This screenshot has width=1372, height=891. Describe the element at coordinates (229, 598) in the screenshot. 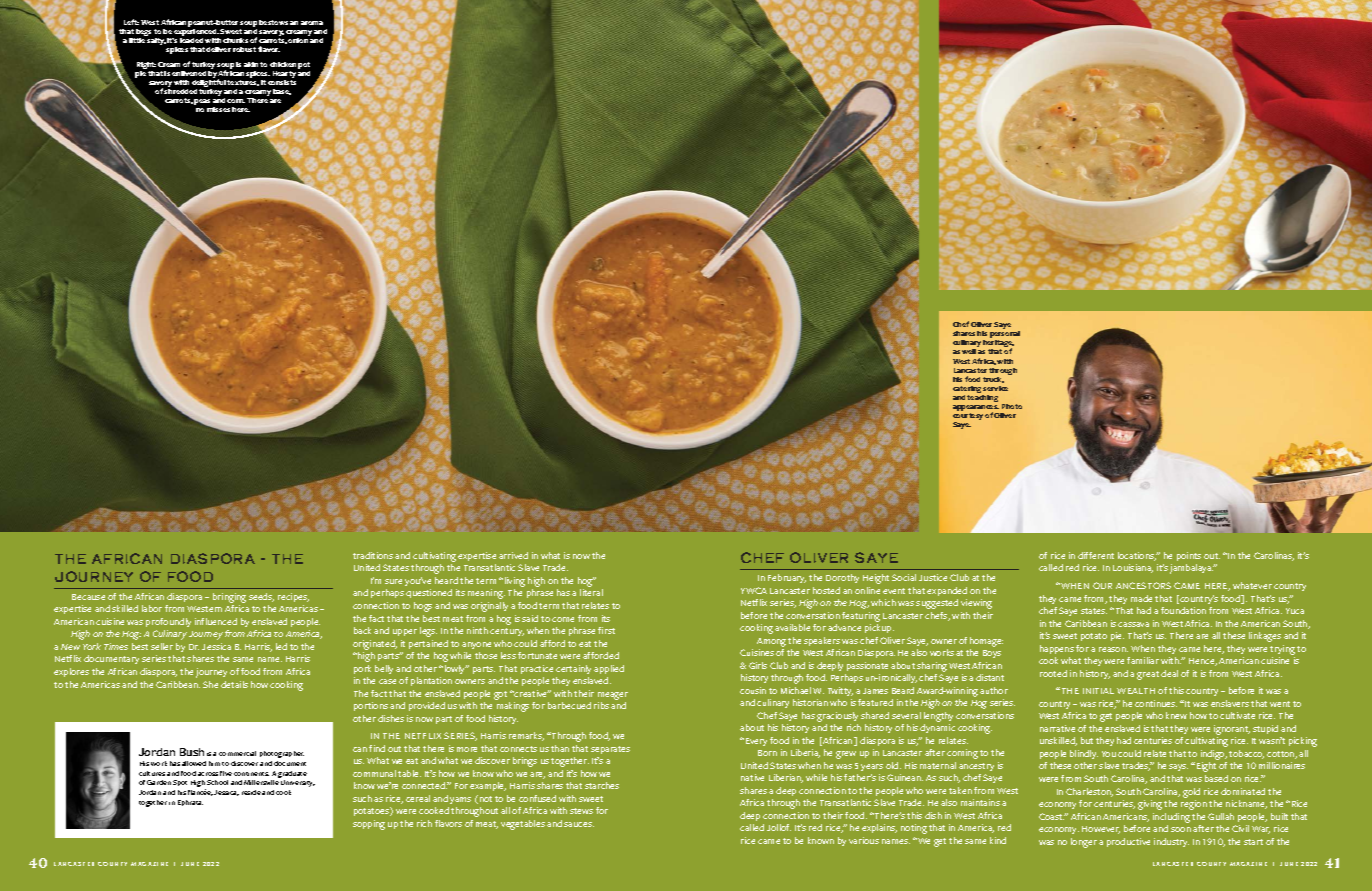

I see `bringing` at that location.
